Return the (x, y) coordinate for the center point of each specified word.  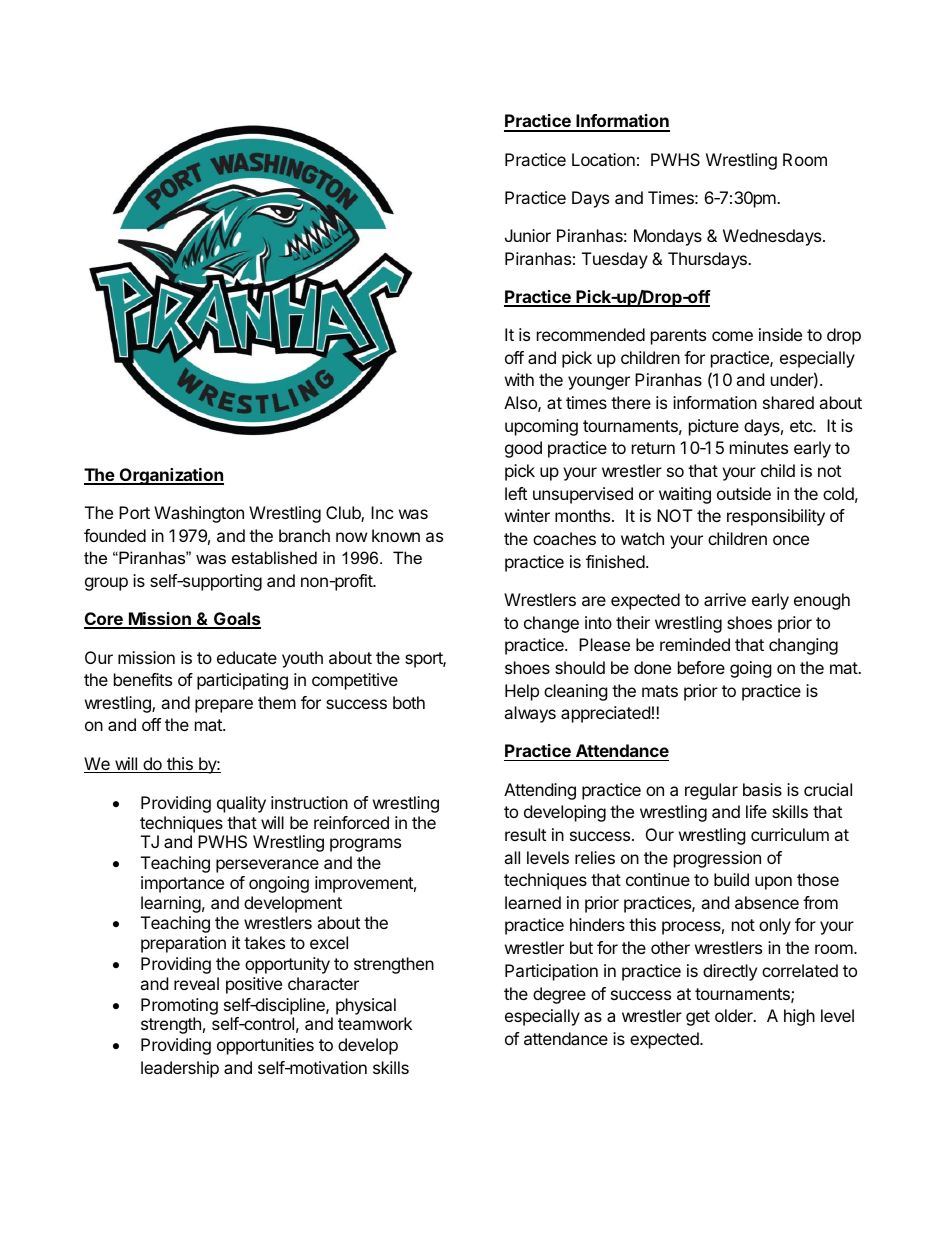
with (519, 379)
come (732, 336)
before (701, 667)
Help (522, 692)
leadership (180, 1069)
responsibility (776, 517)
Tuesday (615, 260)
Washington (199, 514)
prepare (224, 706)
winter (527, 515)
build (731, 879)
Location (603, 159)
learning (171, 904)
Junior (528, 235)
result (525, 834)
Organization (170, 476)
